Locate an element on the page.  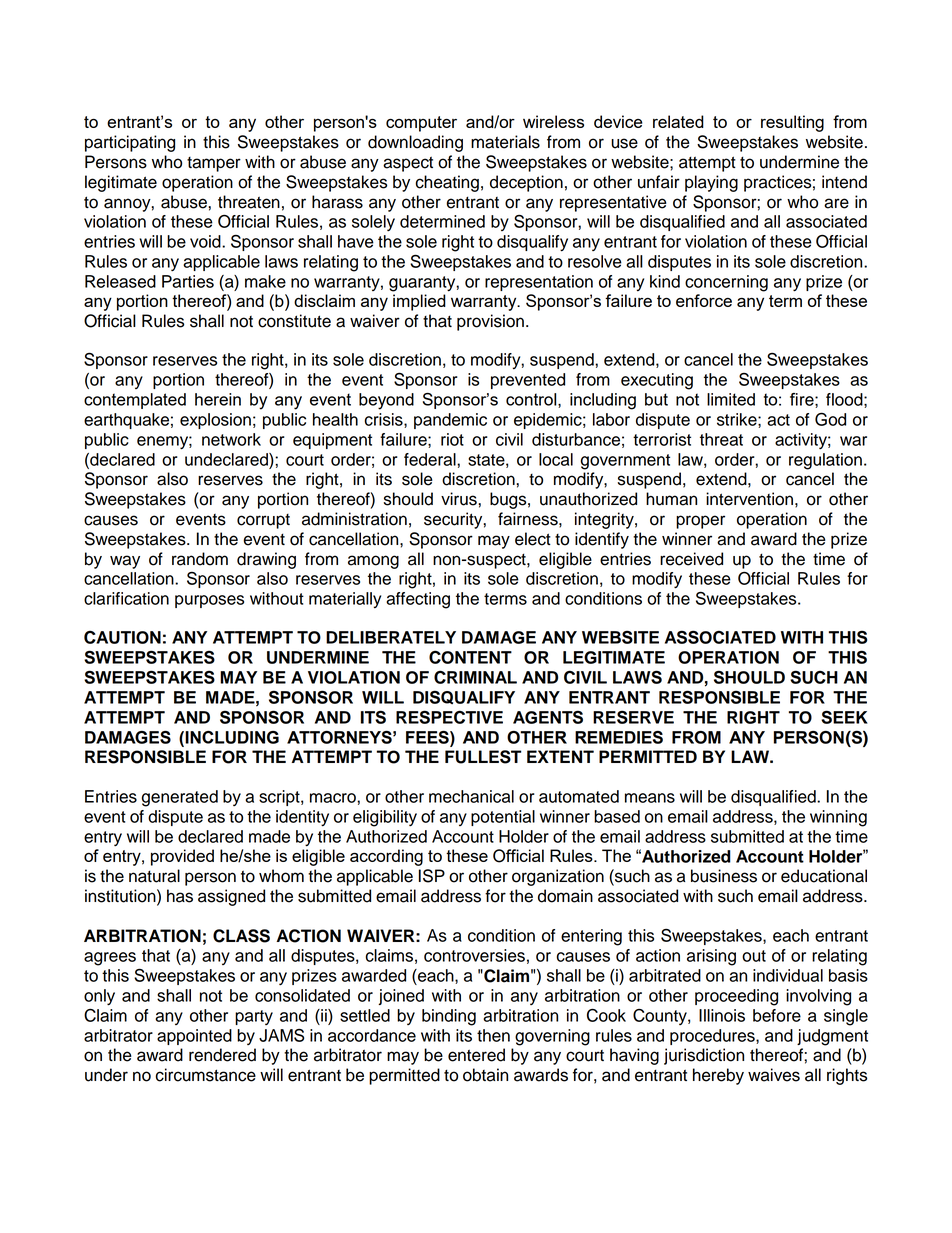
tamper is located at coordinates (214, 164).
